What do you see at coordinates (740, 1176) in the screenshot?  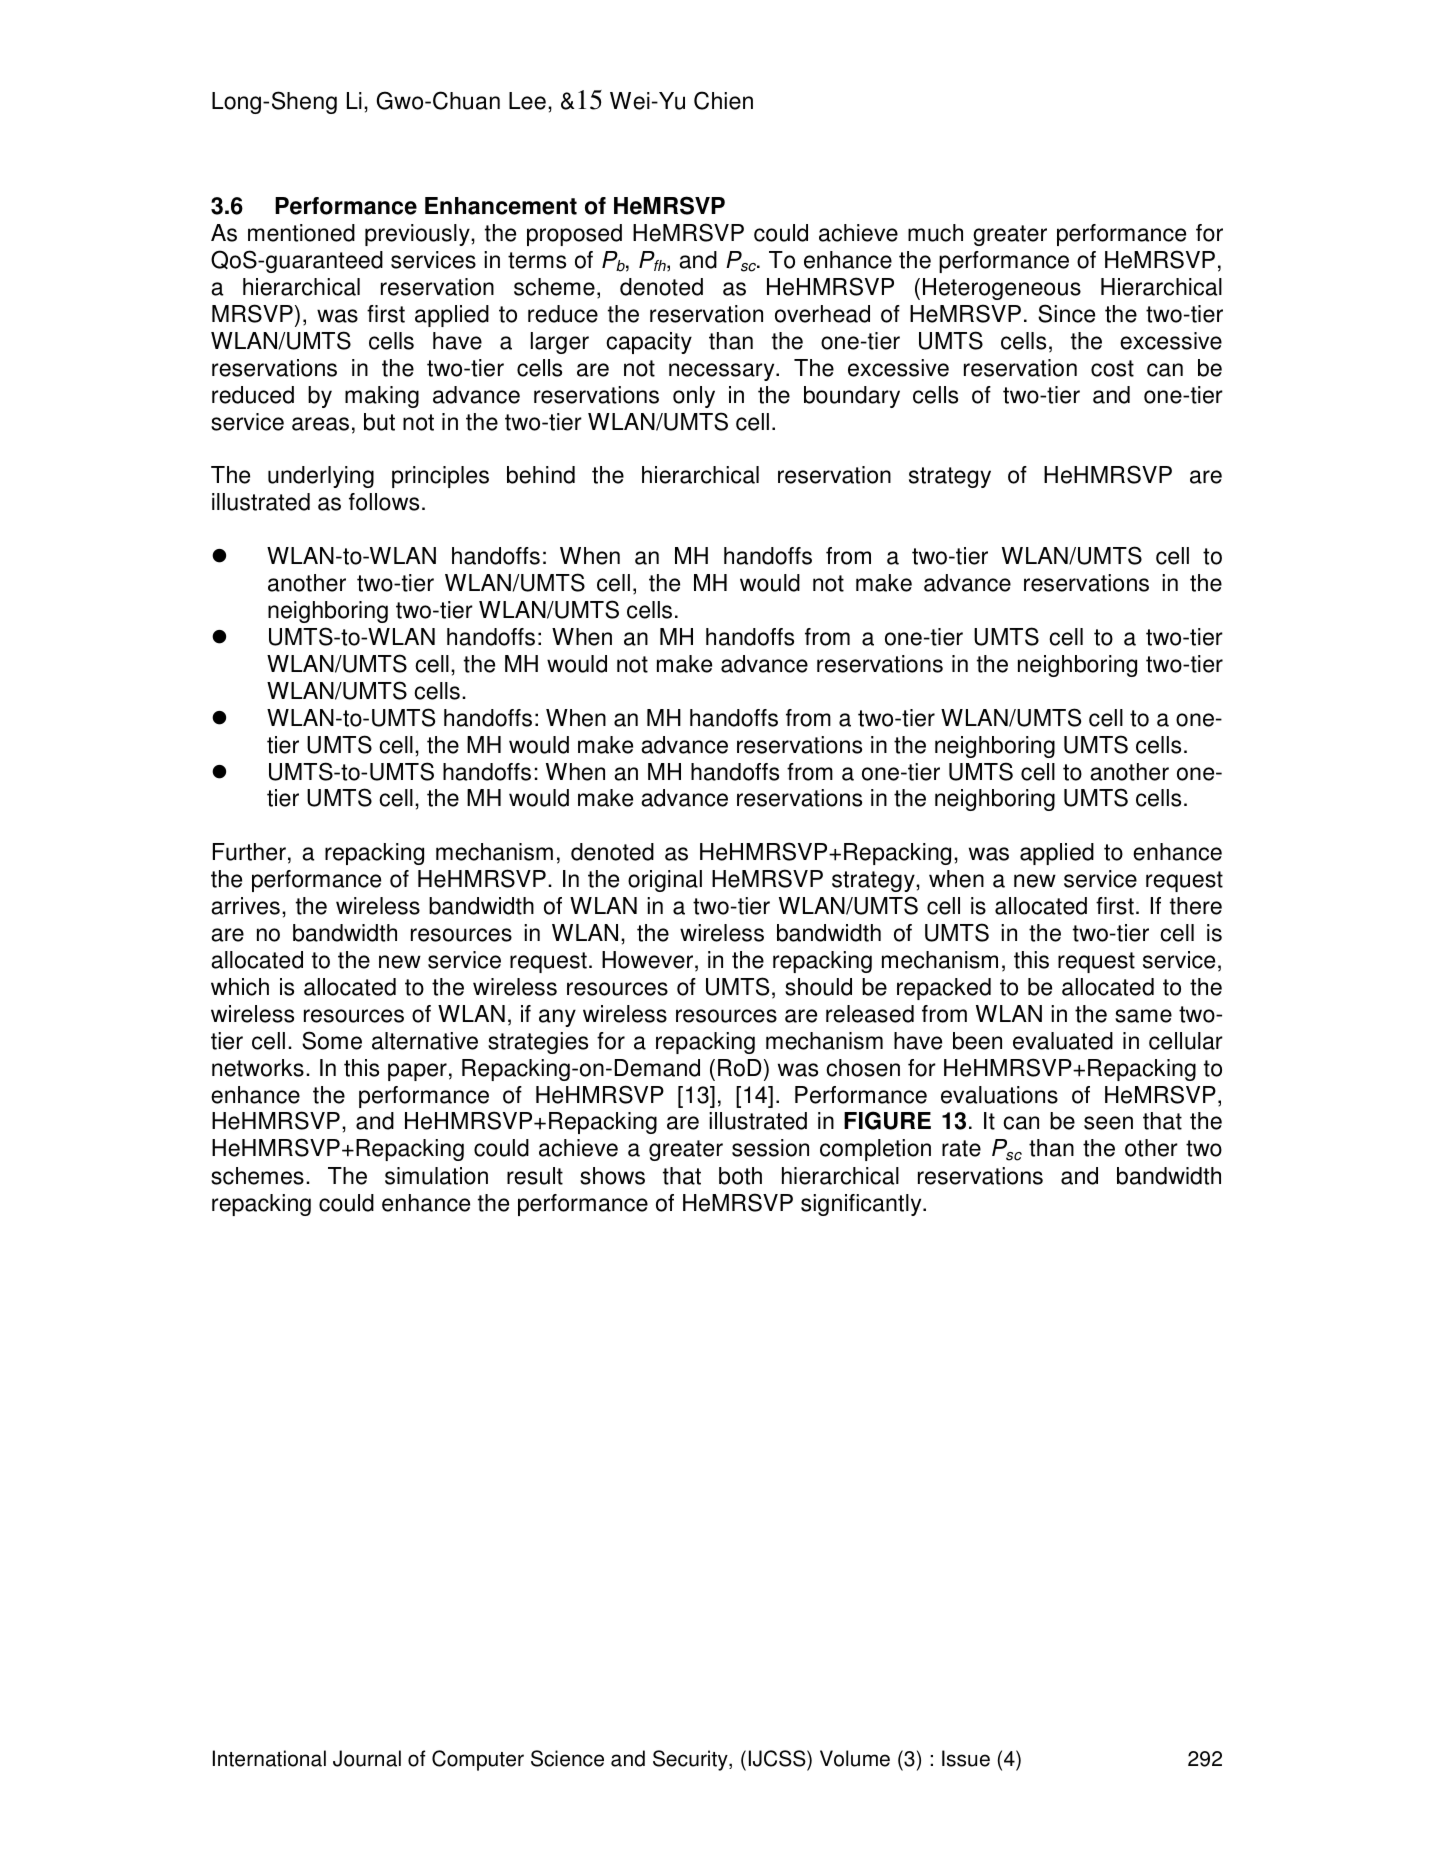 I see `both` at bounding box center [740, 1176].
